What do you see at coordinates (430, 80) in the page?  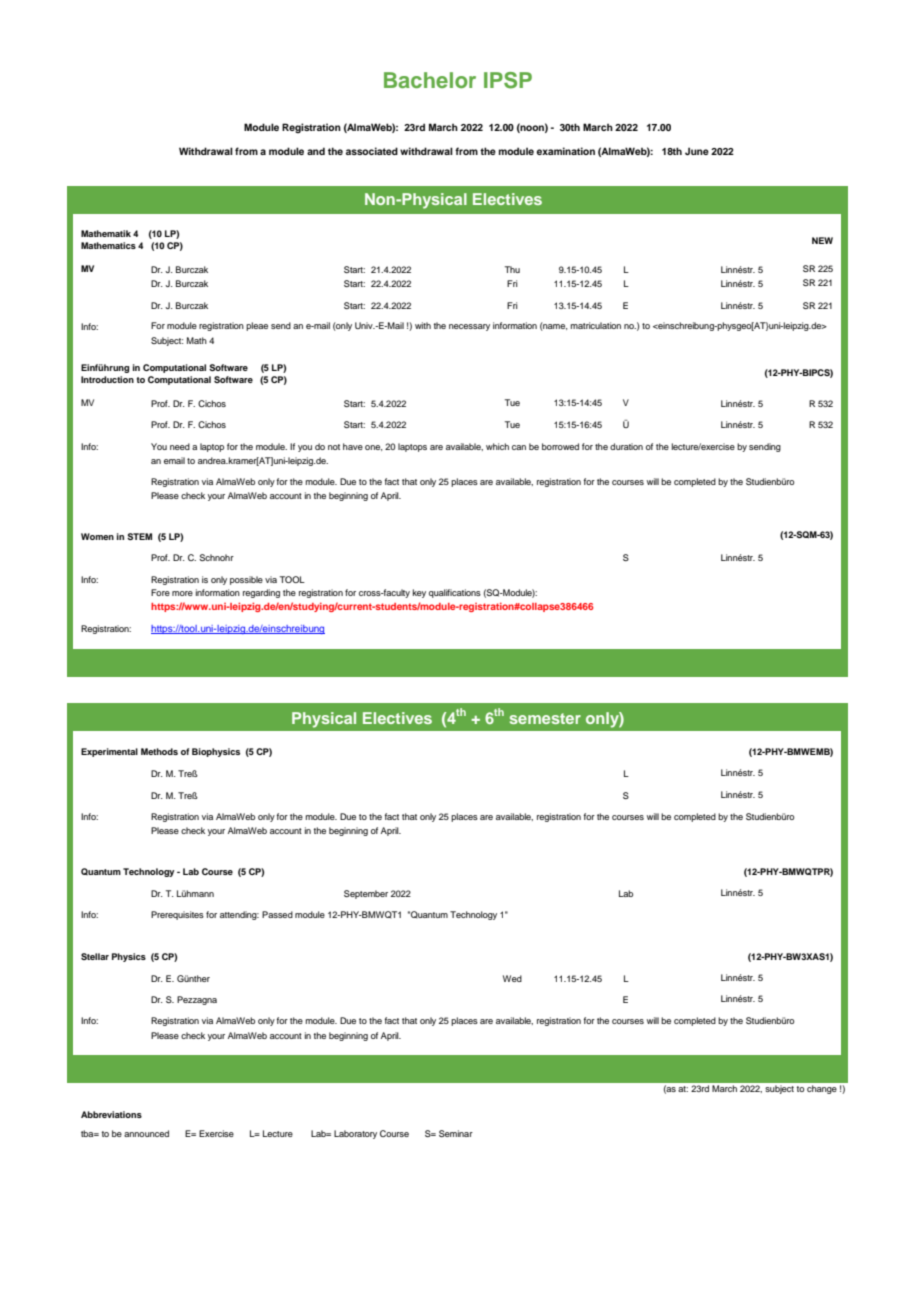 I see `Bachelor` at bounding box center [430, 80].
